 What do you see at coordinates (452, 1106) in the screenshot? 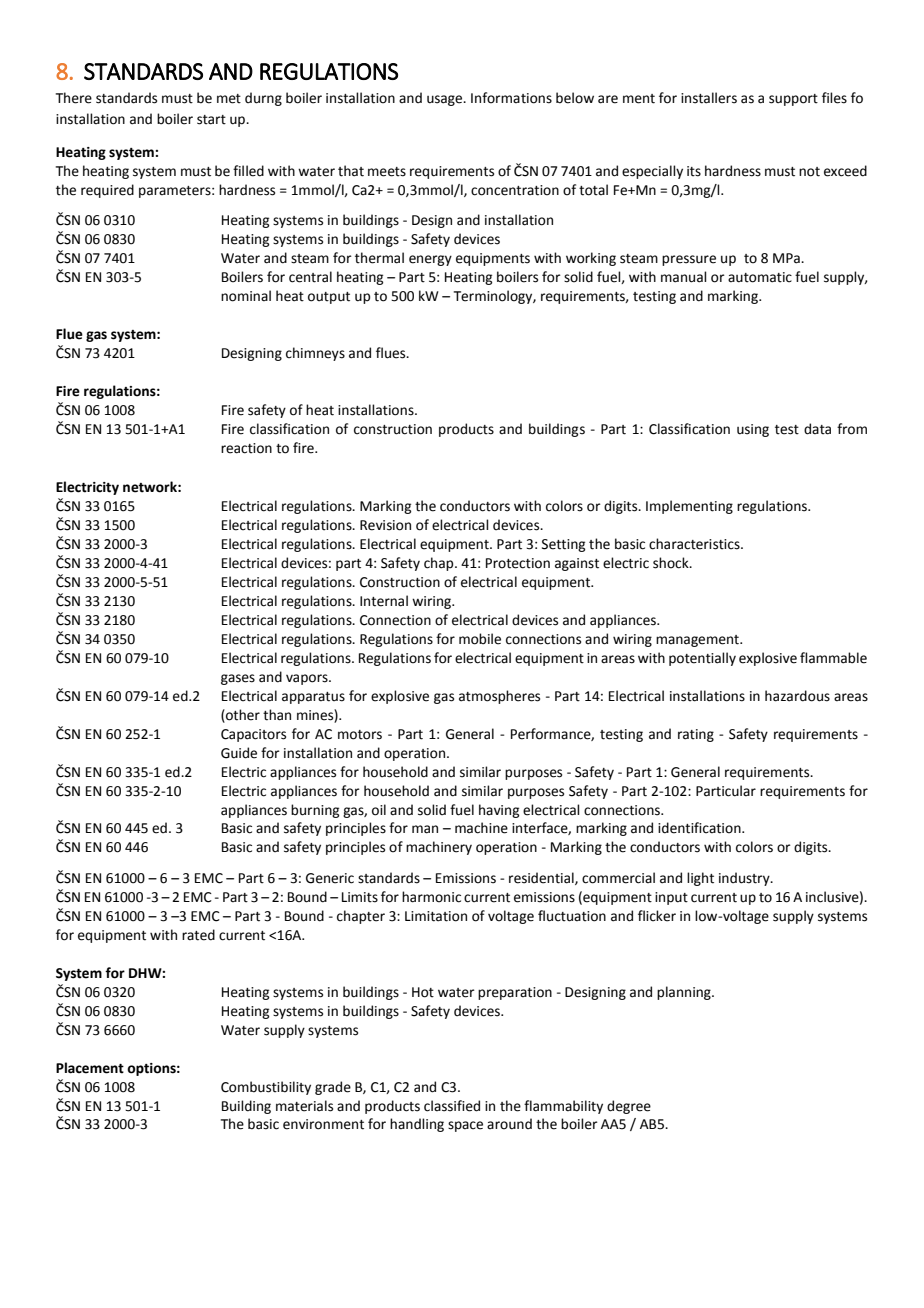
I see `classified` at bounding box center [452, 1106].
